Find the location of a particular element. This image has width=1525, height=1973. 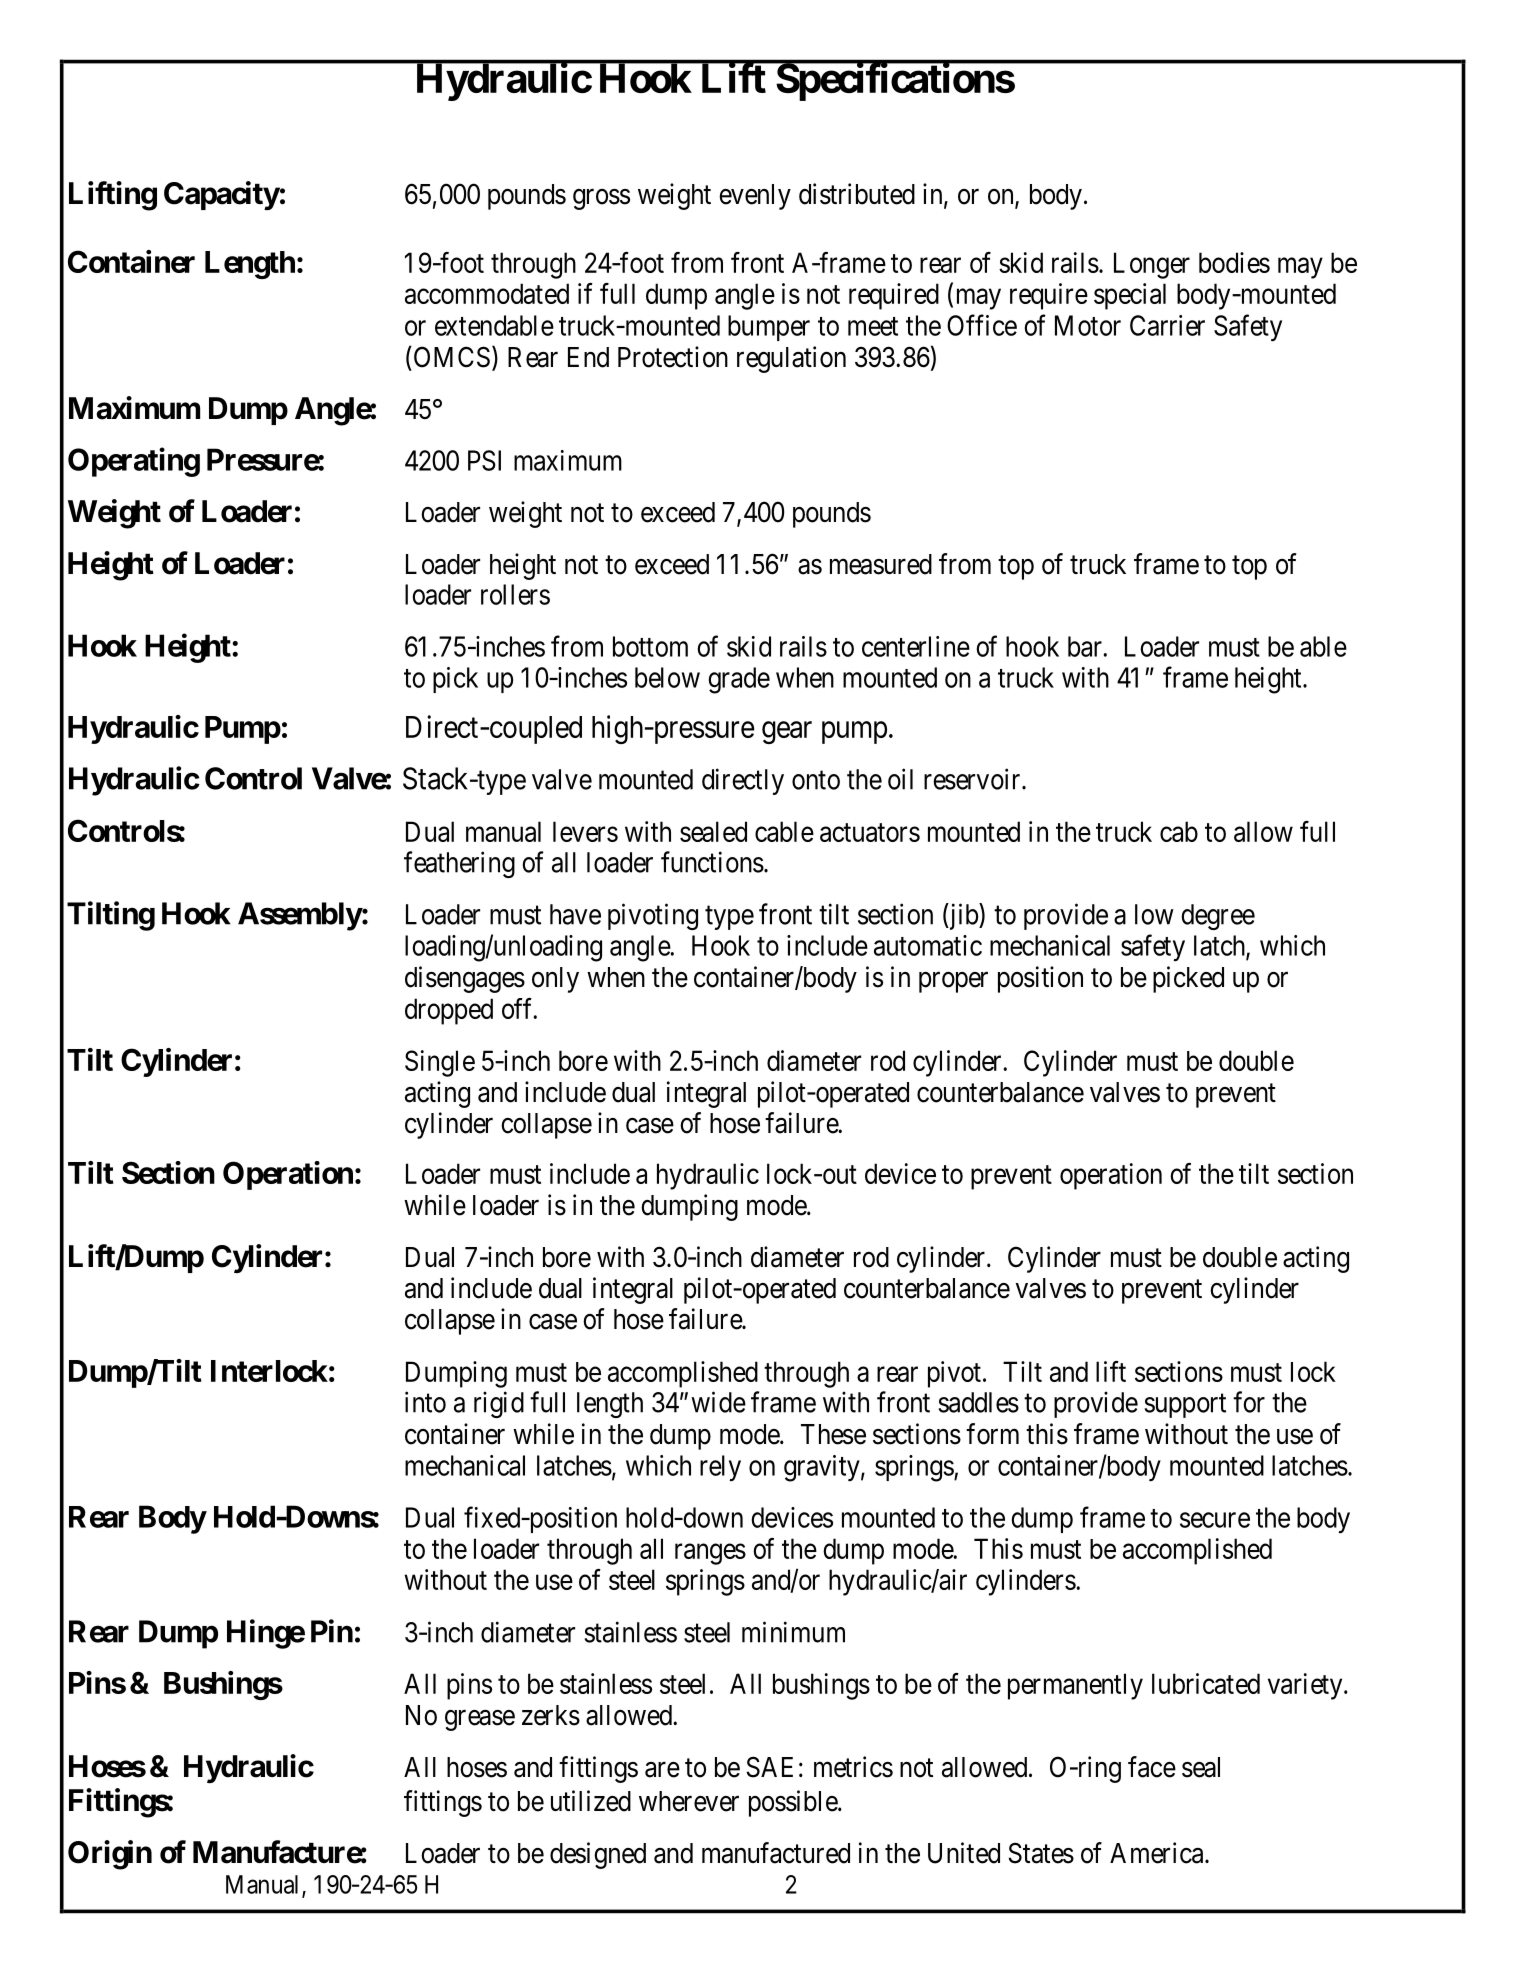

only is located at coordinates (555, 980).
